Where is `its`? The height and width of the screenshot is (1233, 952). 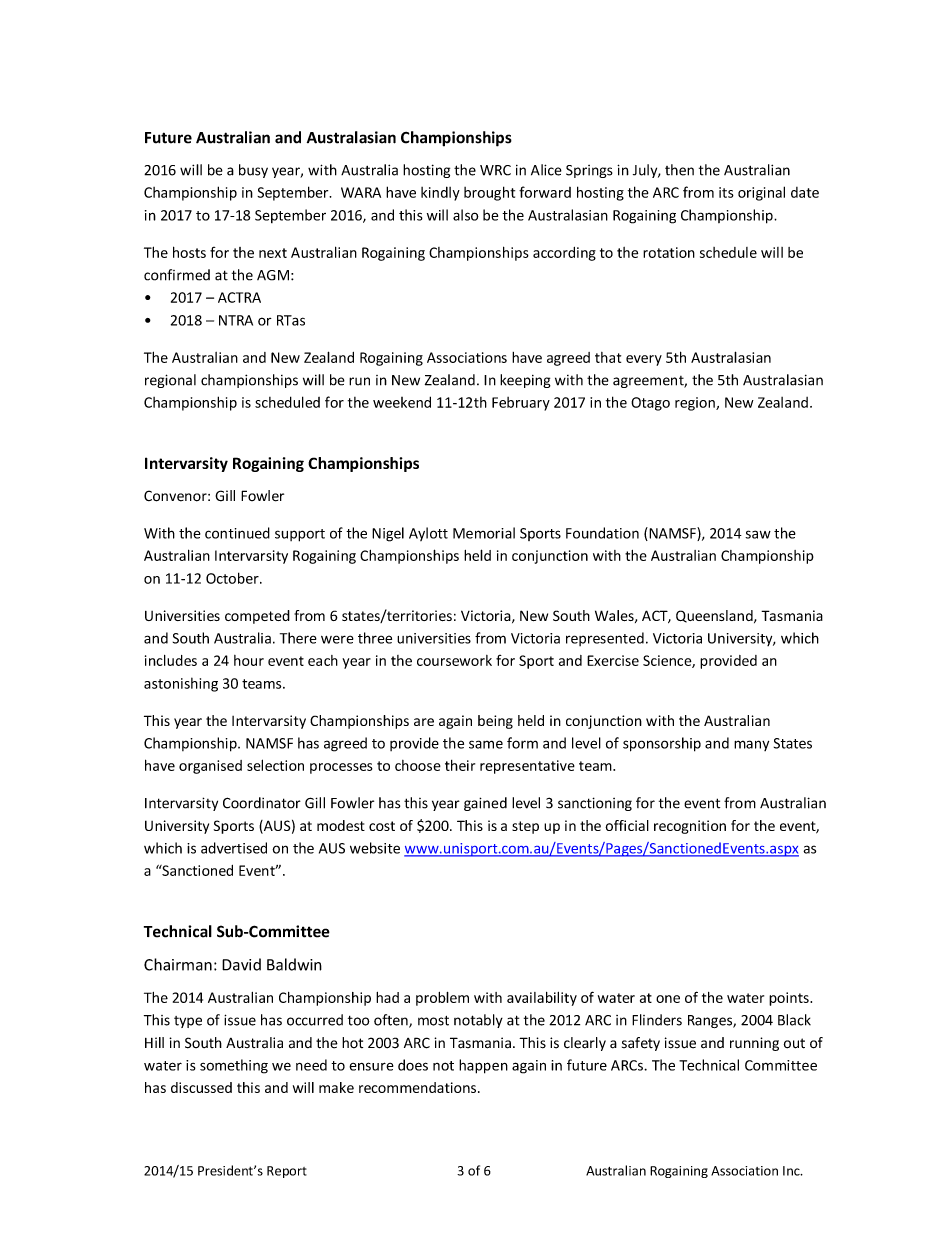
its is located at coordinates (726, 192).
